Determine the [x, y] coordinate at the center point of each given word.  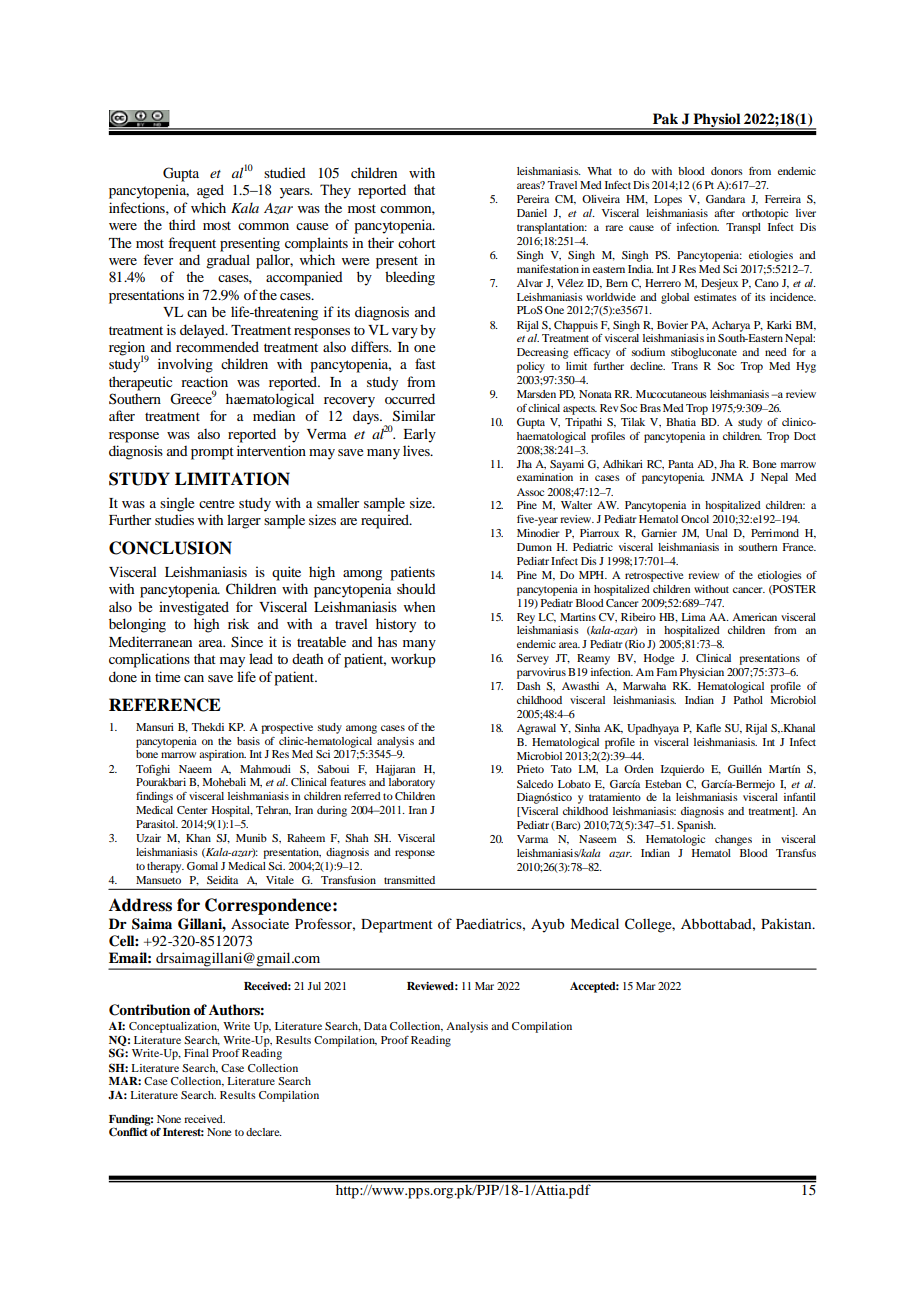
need [776, 352]
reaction [204, 381]
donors [727, 171]
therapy [165, 867]
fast [425, 363]
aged [210, 191]
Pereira [533, 199]
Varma [532, 839]
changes [733, 840]
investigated [194, 608]
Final [196, 1053]
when [419, 607]
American [754, 617]
